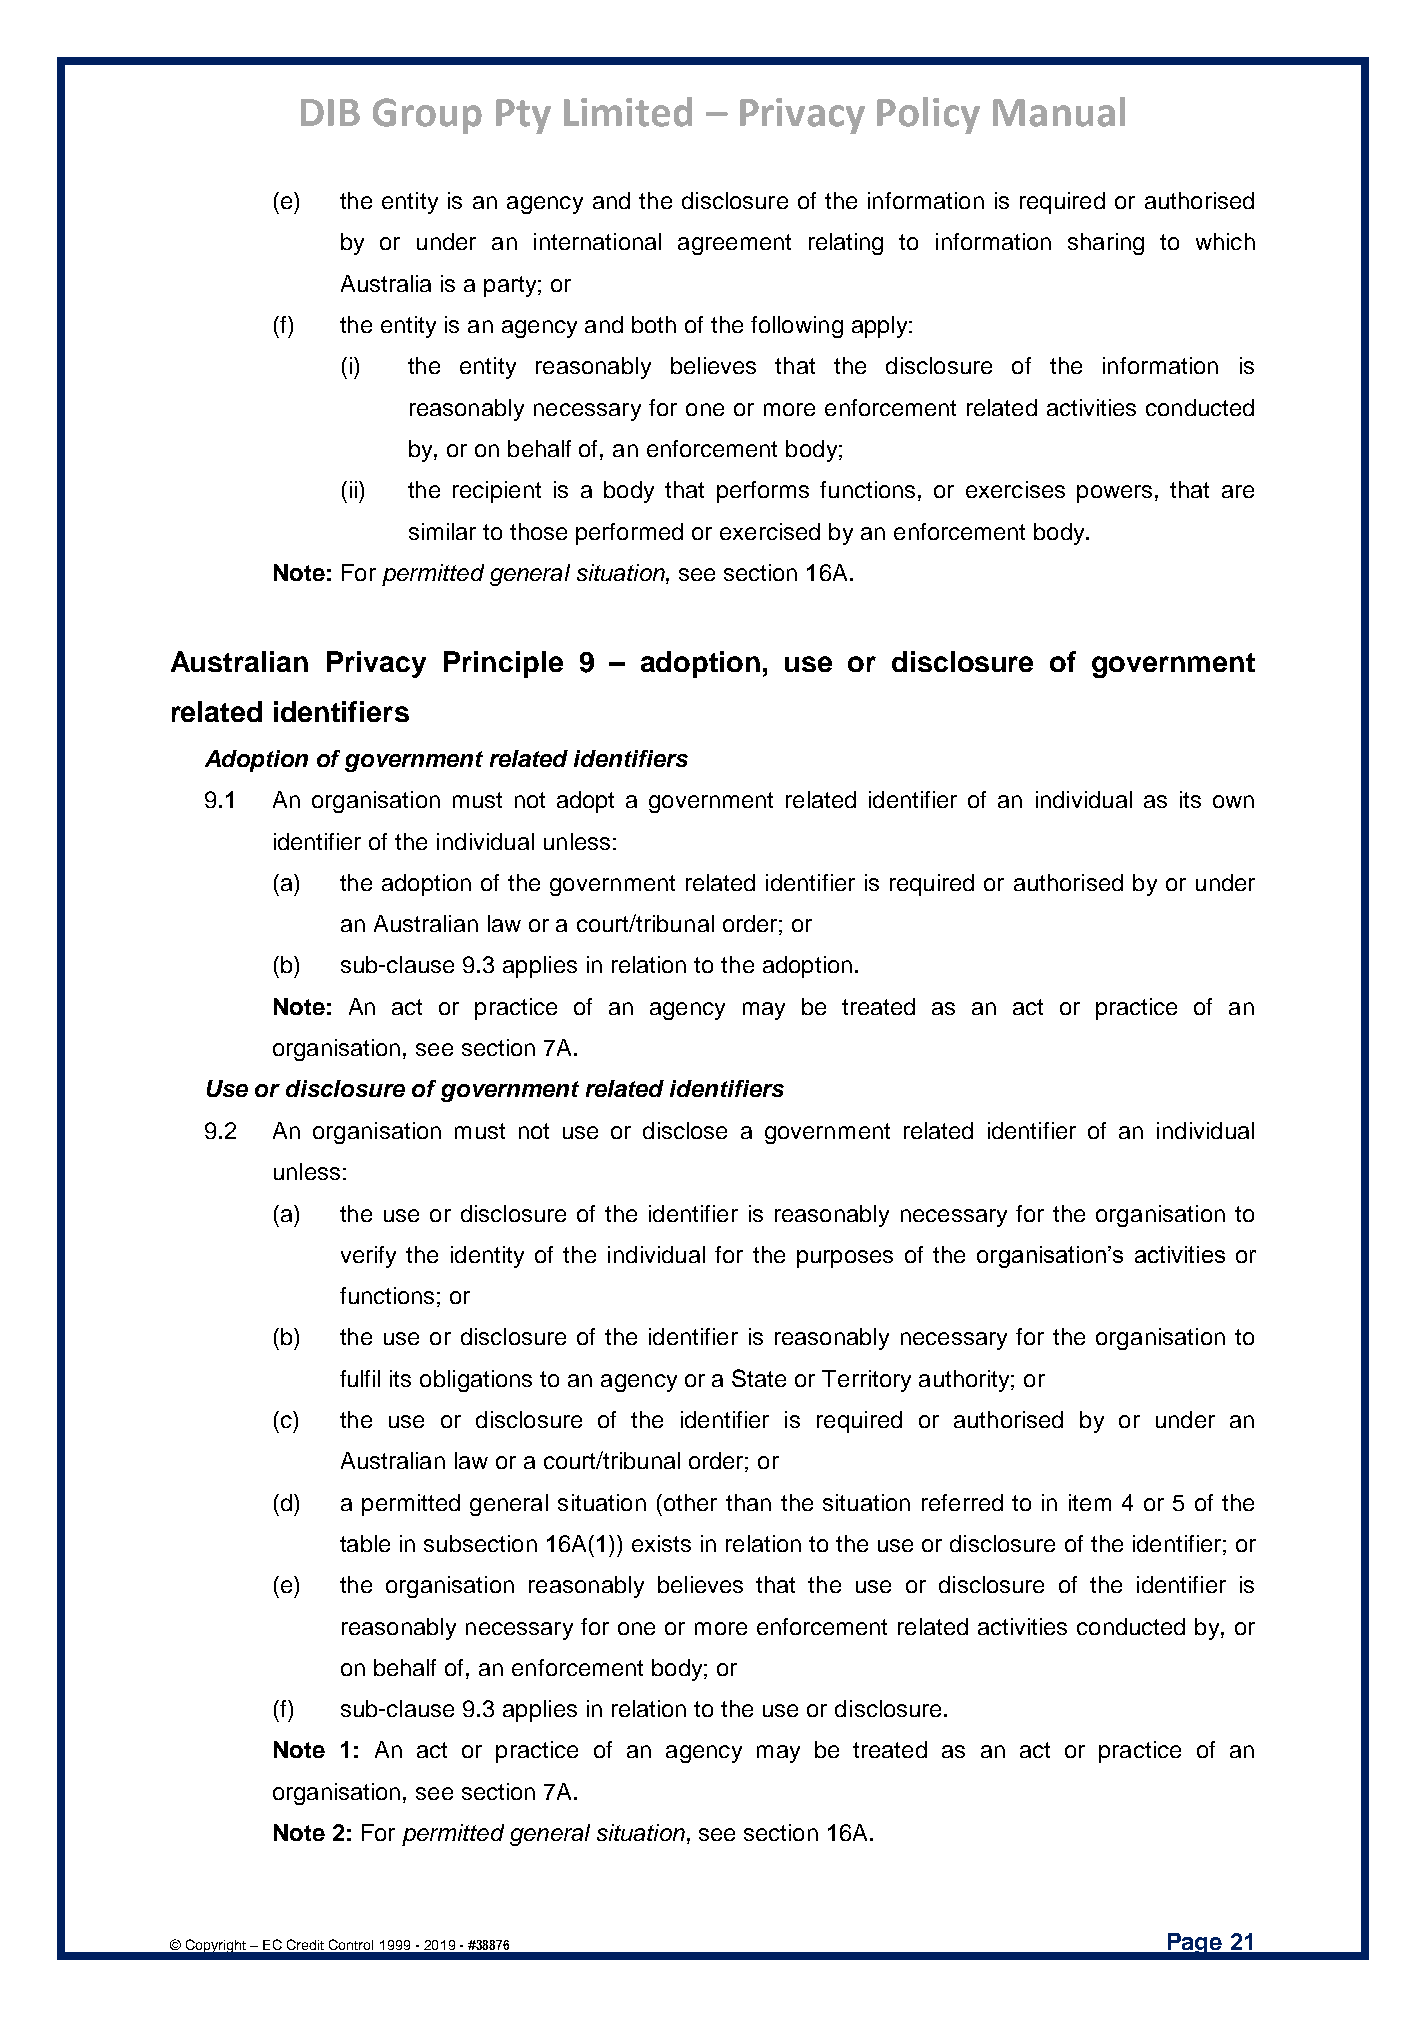 This image has height=2017, width=1426. What do you see at coordinates (442, 531) in the image?
I see `similar` at bounding box center [442, 531].
